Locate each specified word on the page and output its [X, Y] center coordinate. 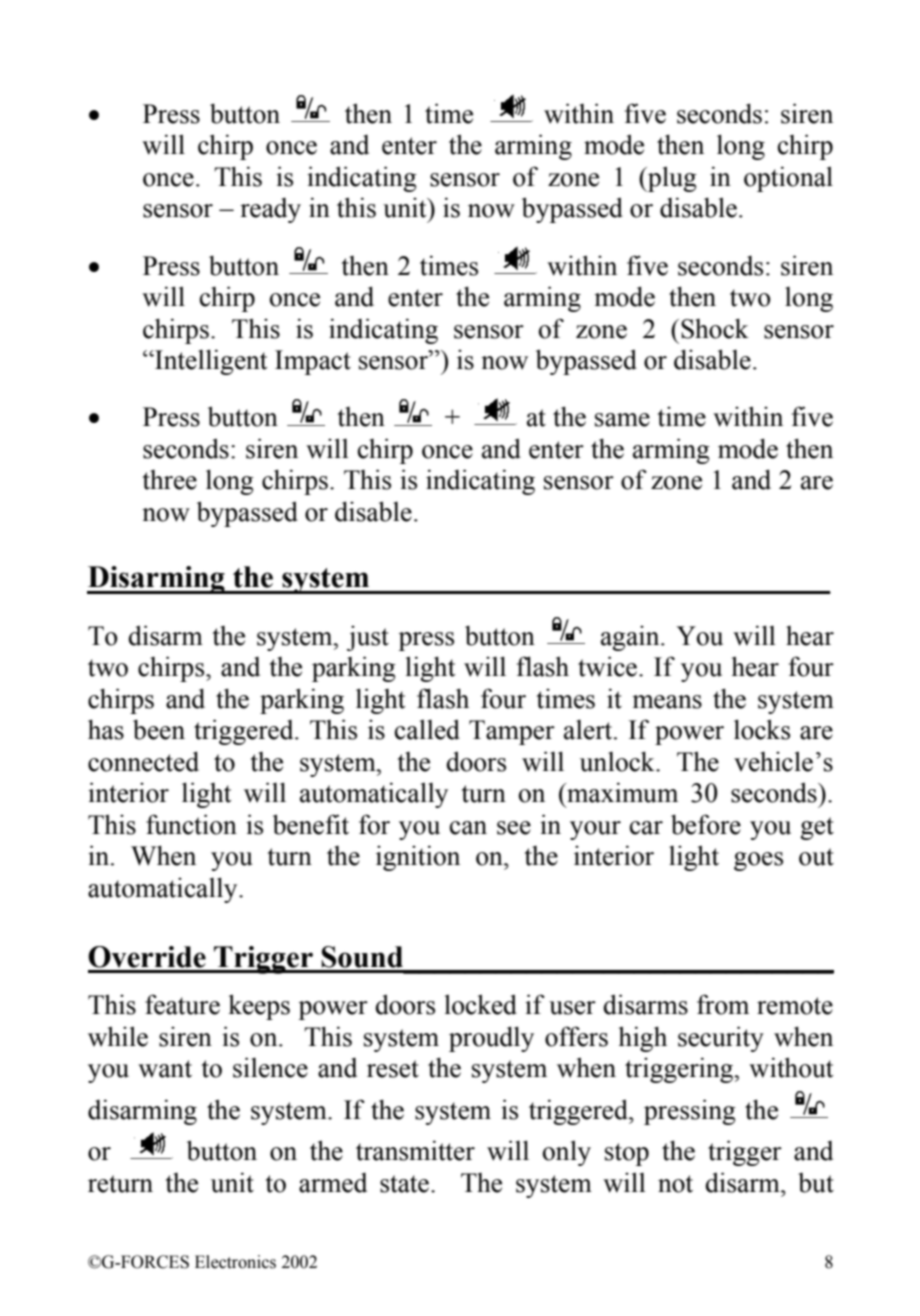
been [159, 729]
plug [671, 179]
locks [762, 729]
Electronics [235, 1262]
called [427, 729]
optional [788, 179]
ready [270, 210]
